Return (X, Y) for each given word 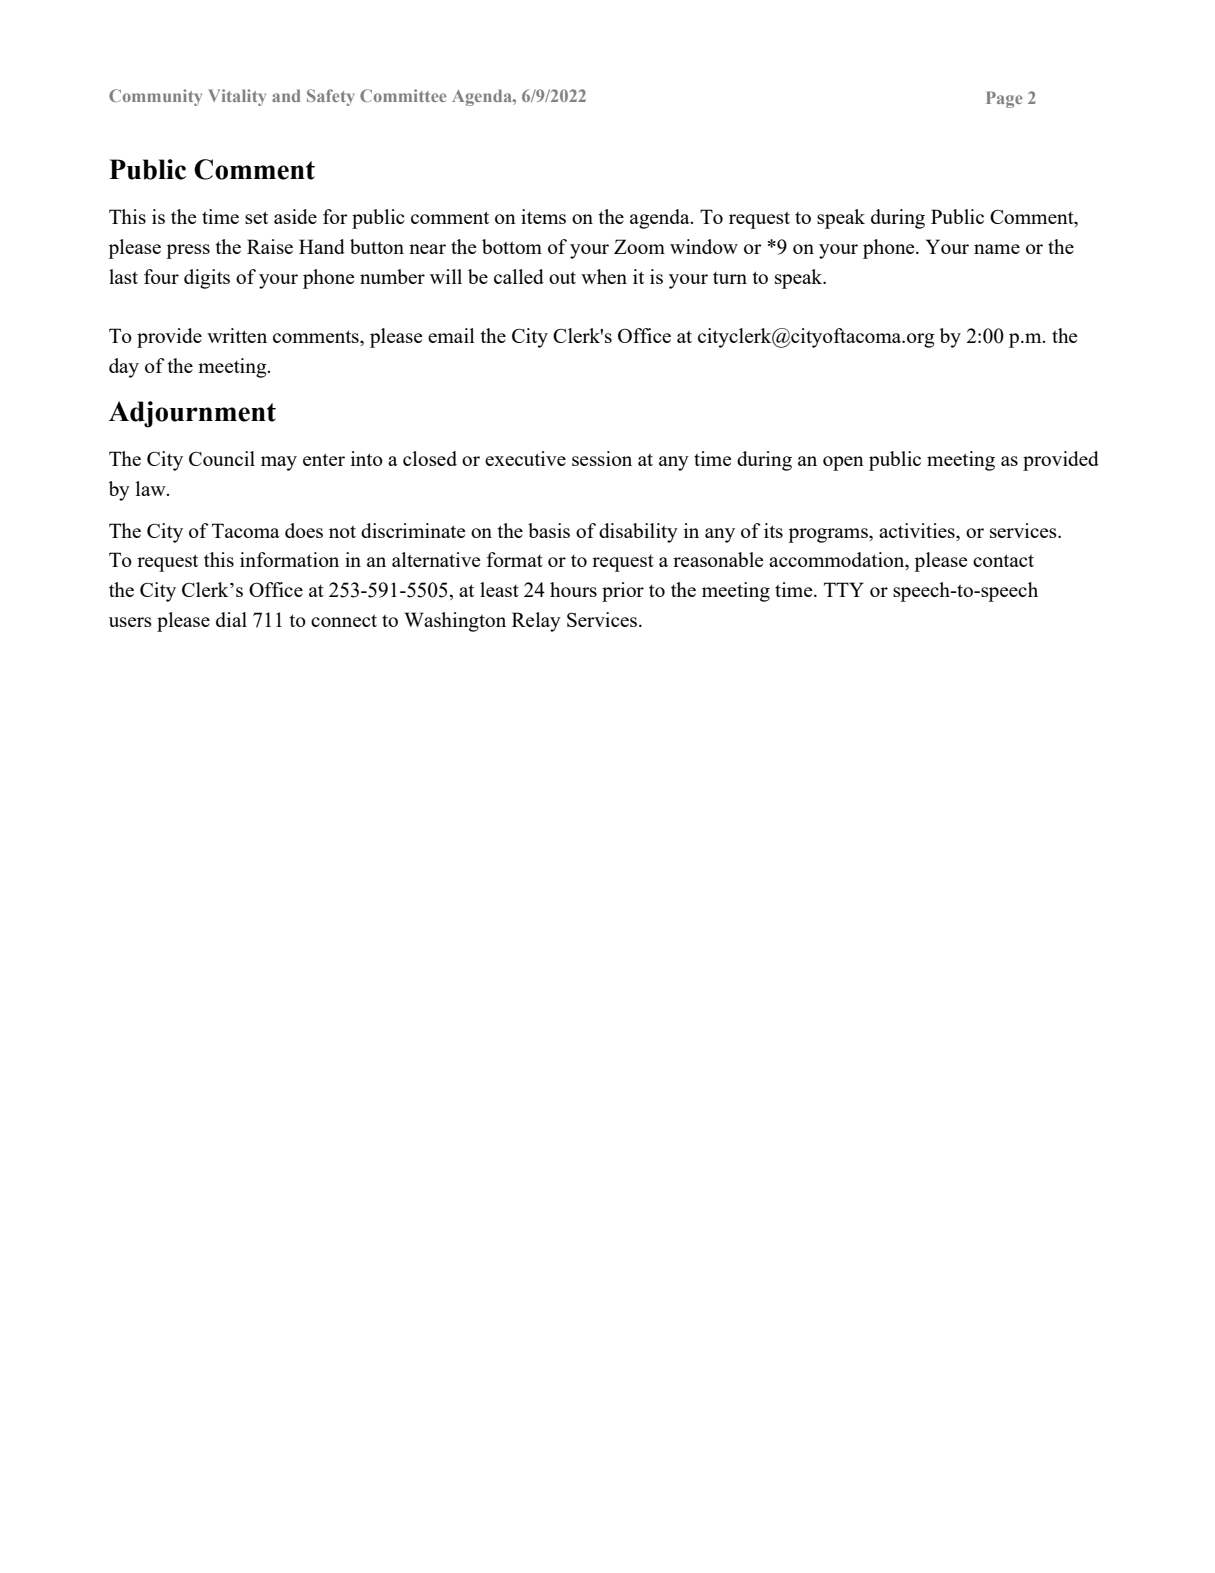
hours (573, 589)
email (451, 335)
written (237, 335)
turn (730, 278)
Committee (403, 95)
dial (231, 619)
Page (1004, 99)
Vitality (237, 97)
